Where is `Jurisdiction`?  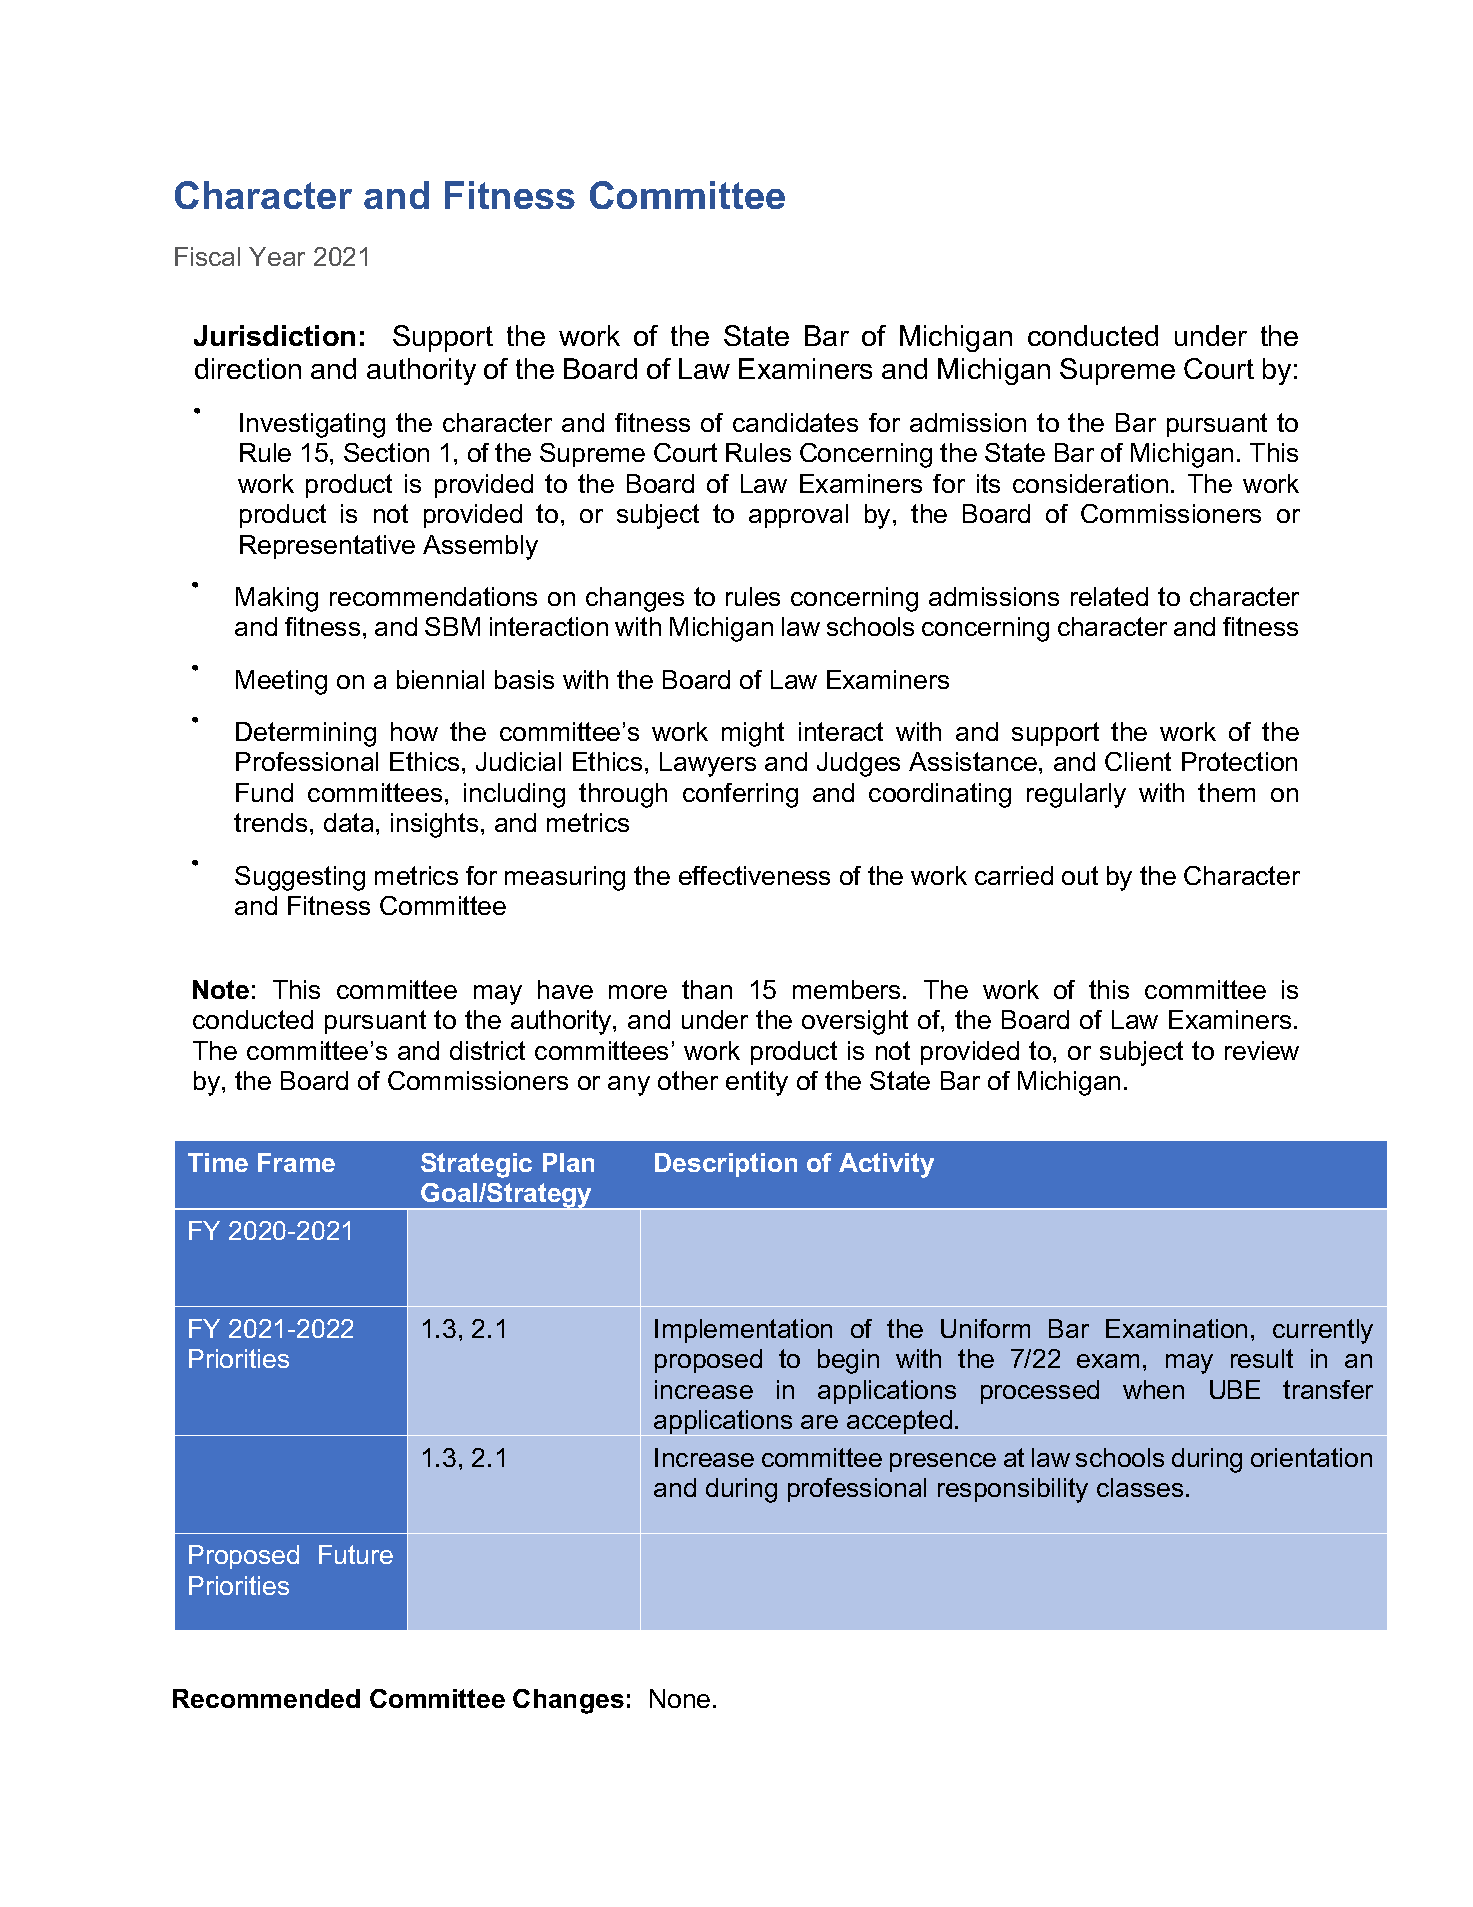 Jurisdiction is located at coordinates (274, 335).
